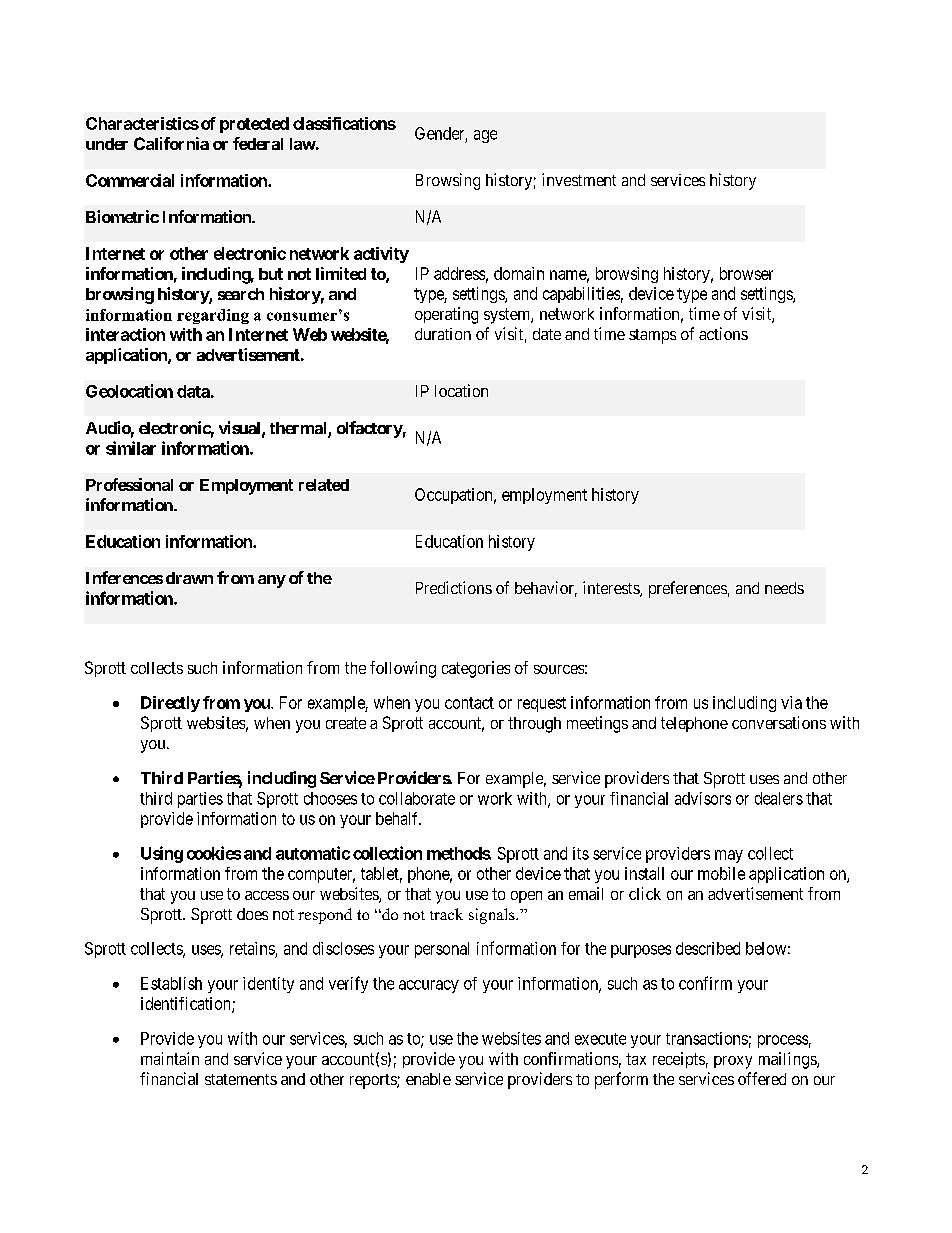 Image resolution: width=952 pixels, height=1233 pixels. I want to click on age, so click(485, 136).
